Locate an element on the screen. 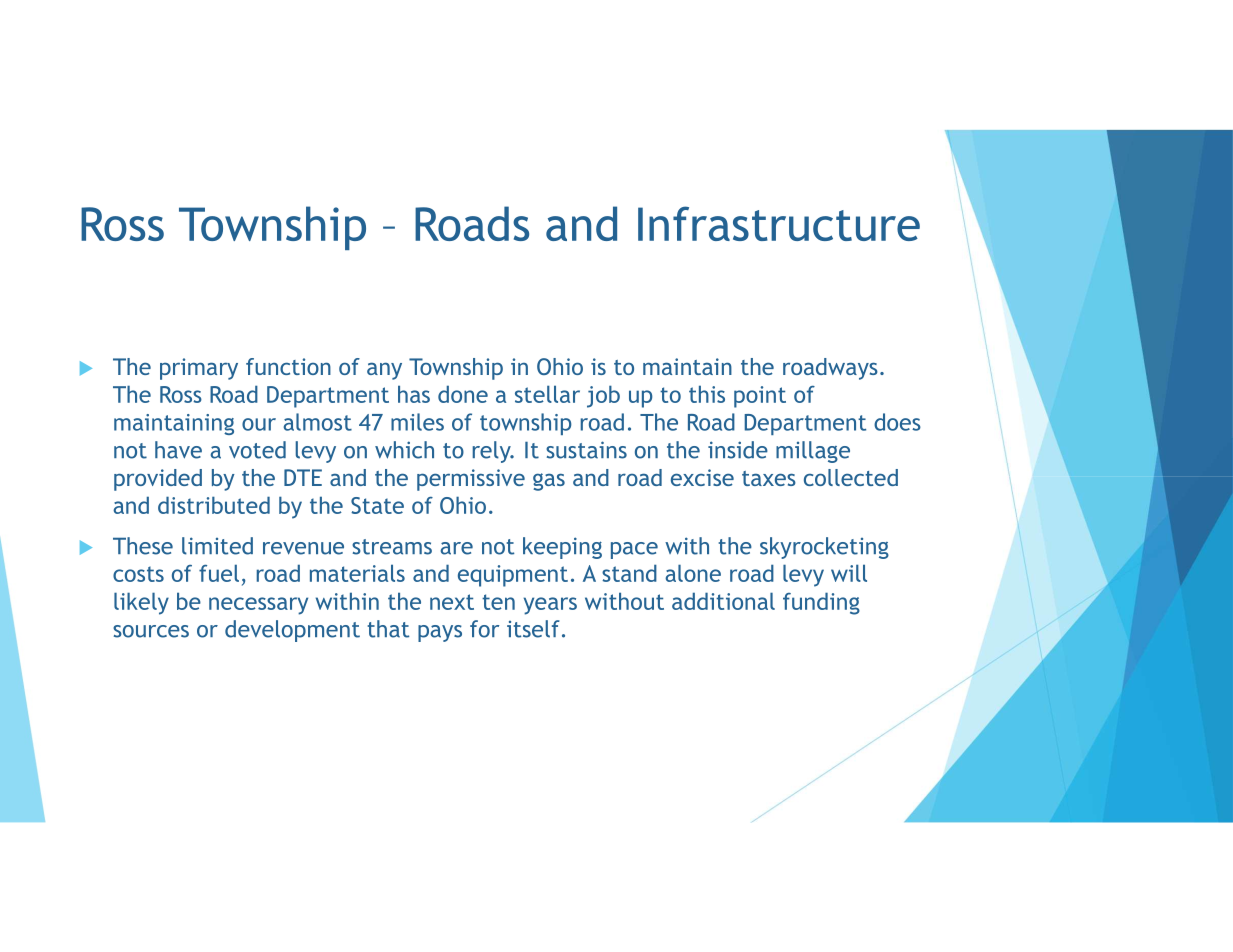 This screenshot has width=1233, height=952. skyrocketing is located at coordinates (824, 548).
